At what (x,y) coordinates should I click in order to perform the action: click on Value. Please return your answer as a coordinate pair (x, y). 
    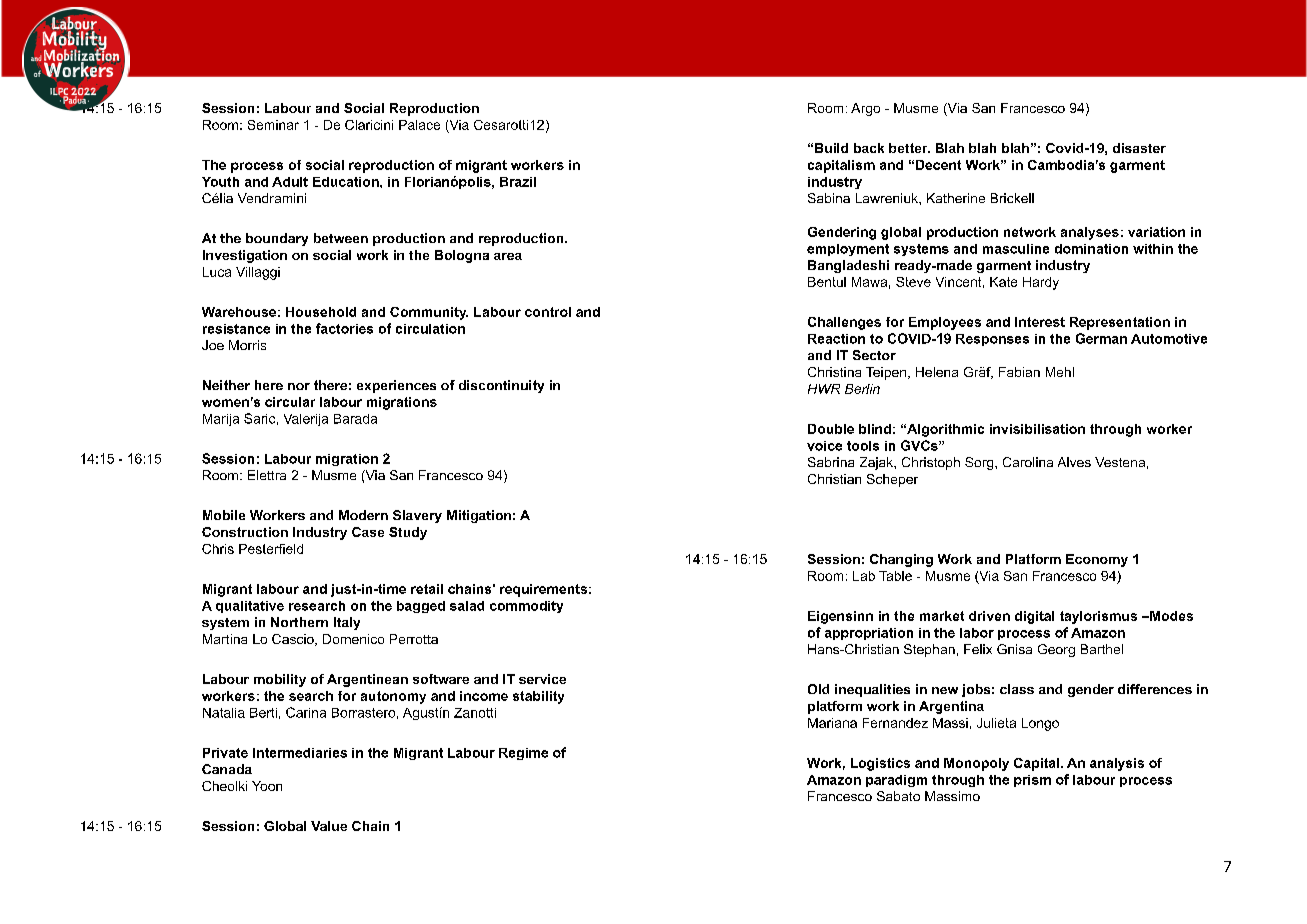
    Looking at the image, I should click on (329, 826).
